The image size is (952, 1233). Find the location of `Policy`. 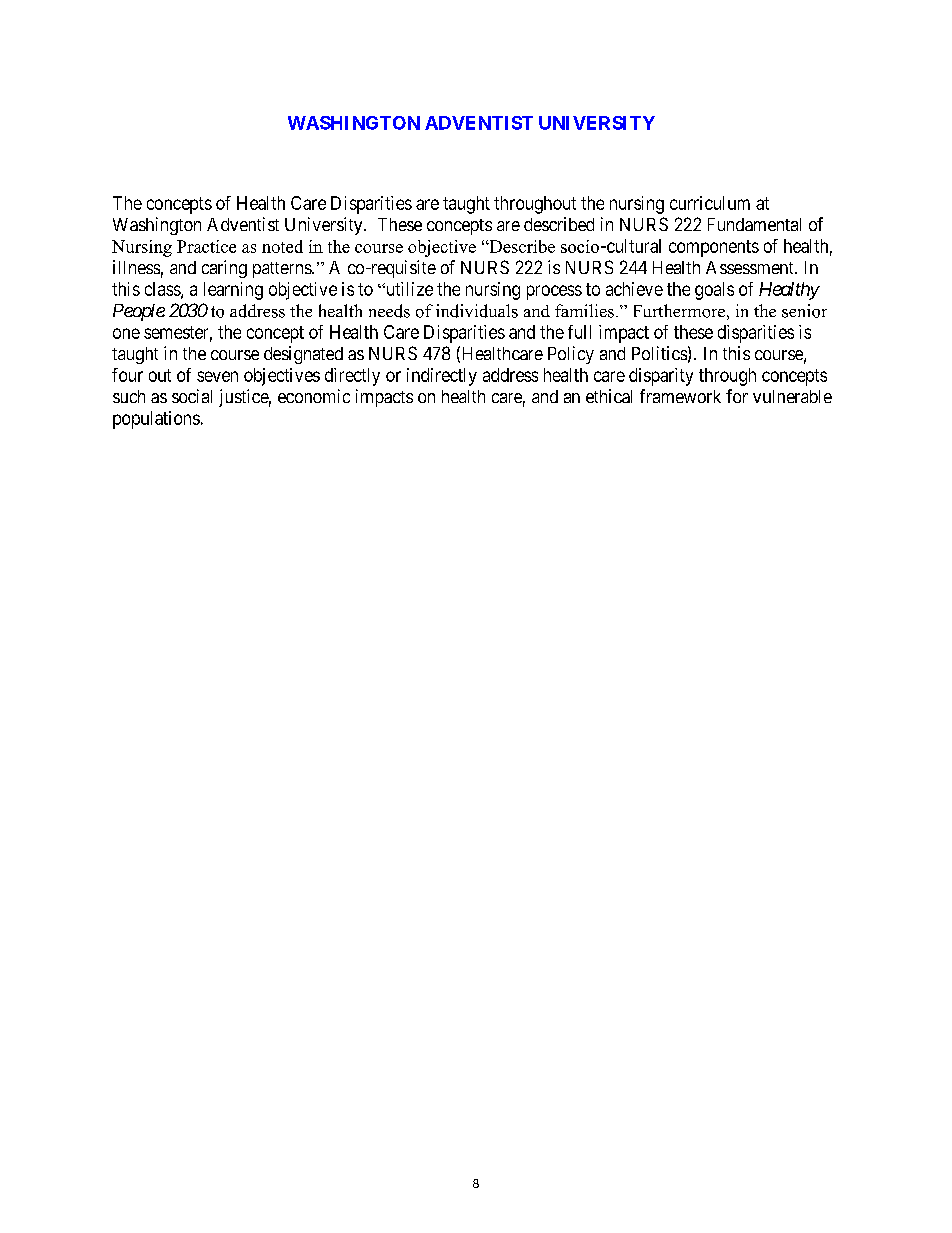

Policy is located at coordinates (571, 355).
